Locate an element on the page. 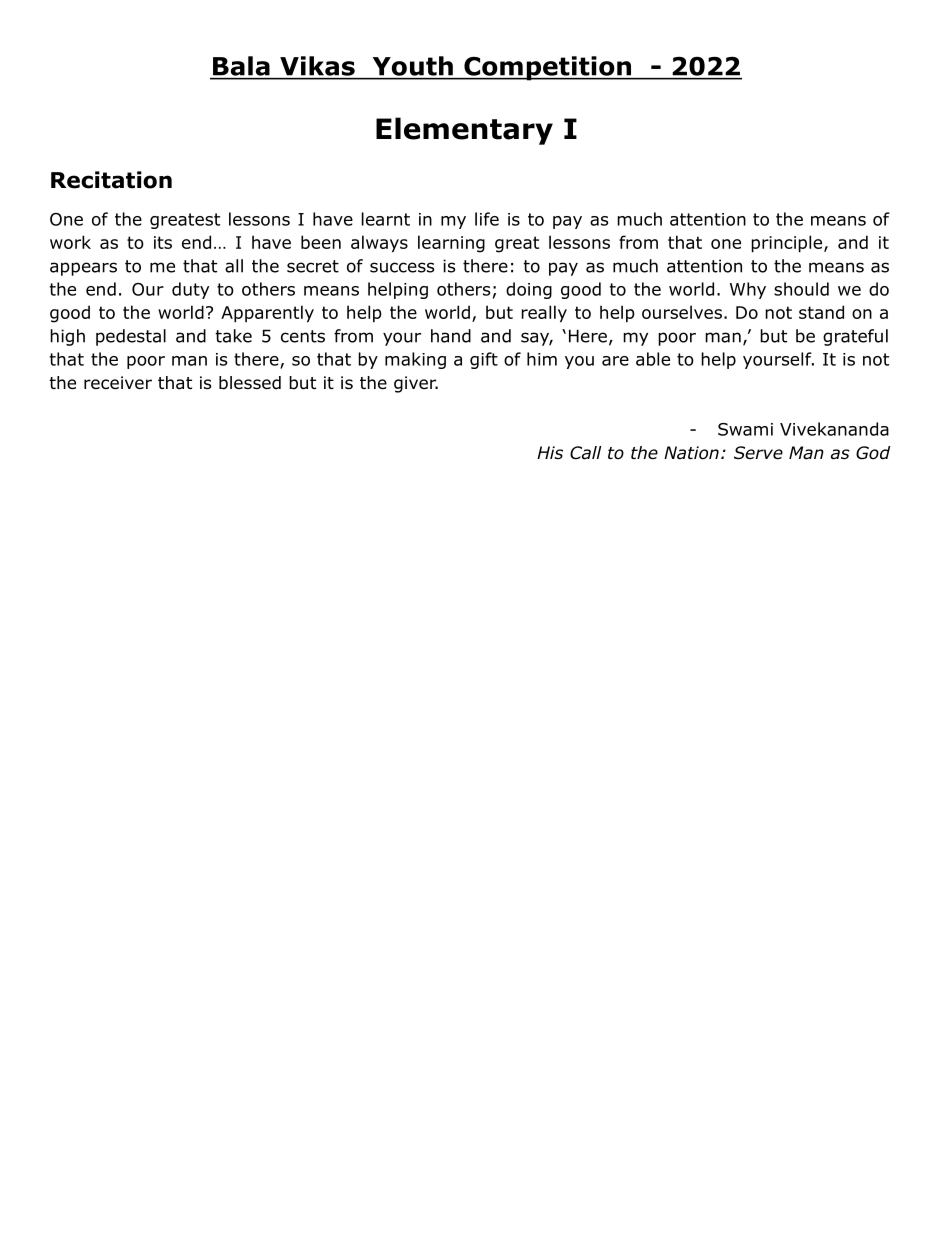 The height and width of the page is (1233, 952). learning is located at coordinates (451, 244).
